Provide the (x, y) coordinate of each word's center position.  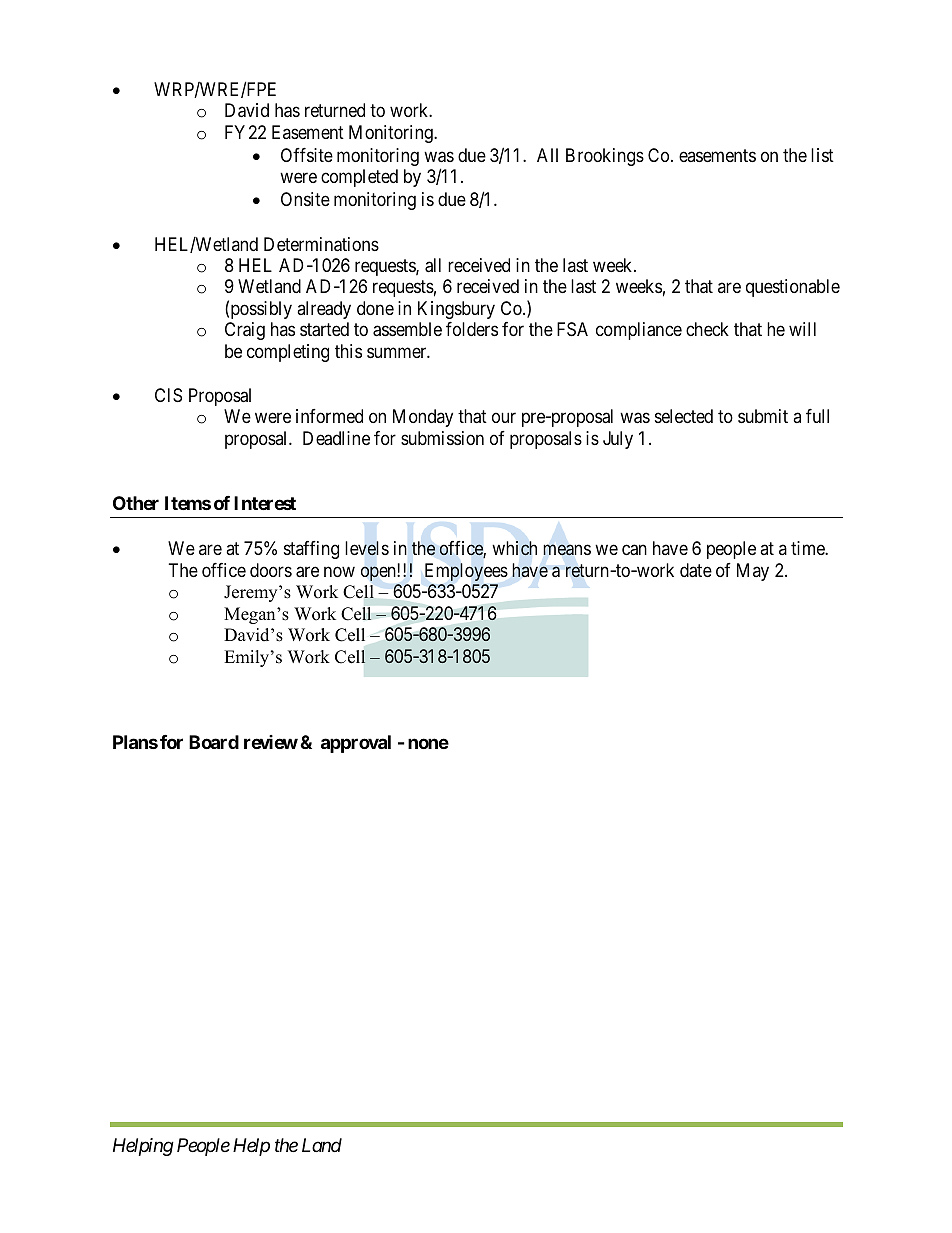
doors (271, 570)
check (707, 329)
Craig (245, 331)
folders (472, 329)
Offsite (307, 155)
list (822, 155)
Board (214, 742)
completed (359, 178)
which (514, 548)
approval (356, 744)
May (753, 572)
